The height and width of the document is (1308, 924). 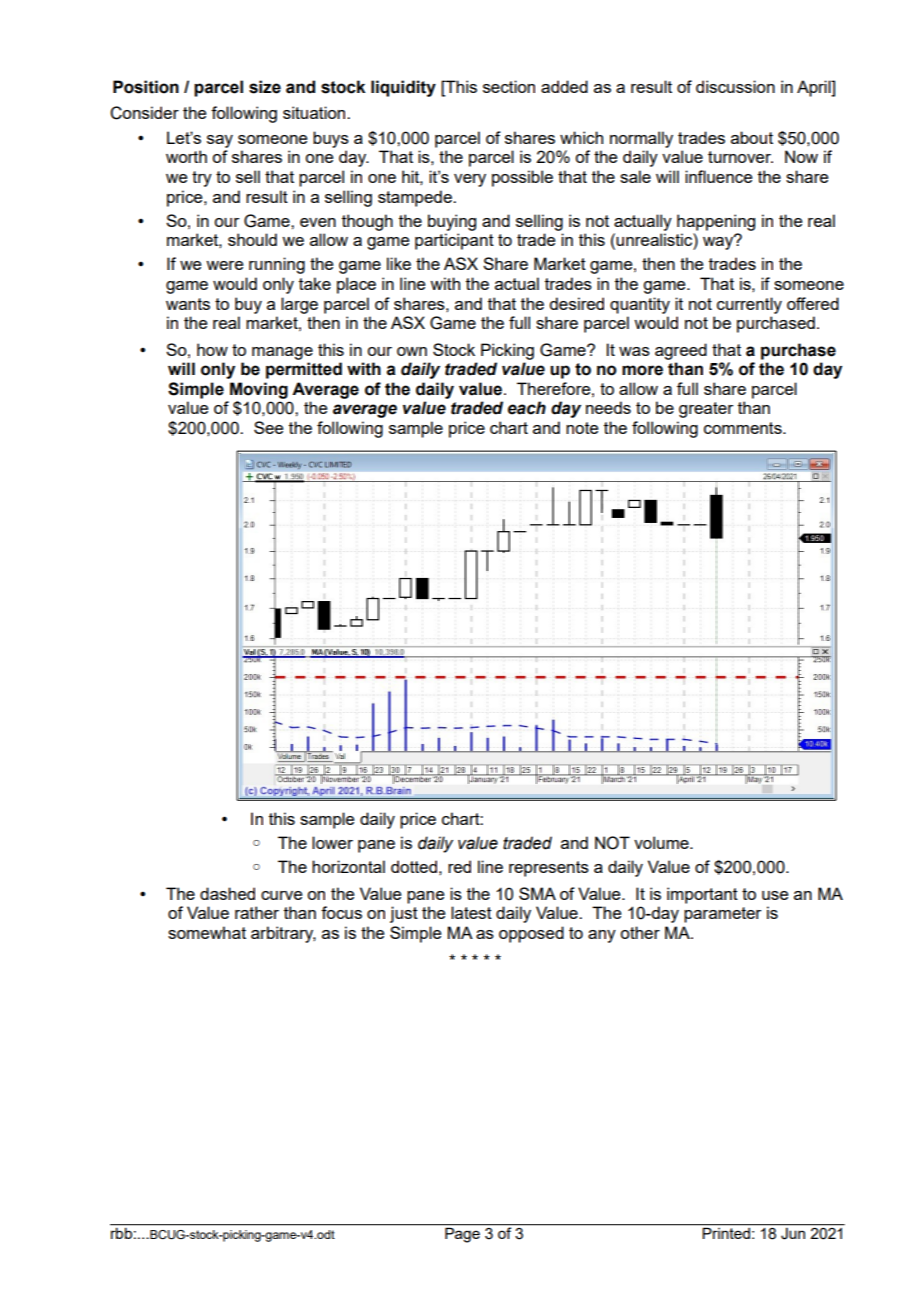 I want to click on say, so click(x=220, y=141).
